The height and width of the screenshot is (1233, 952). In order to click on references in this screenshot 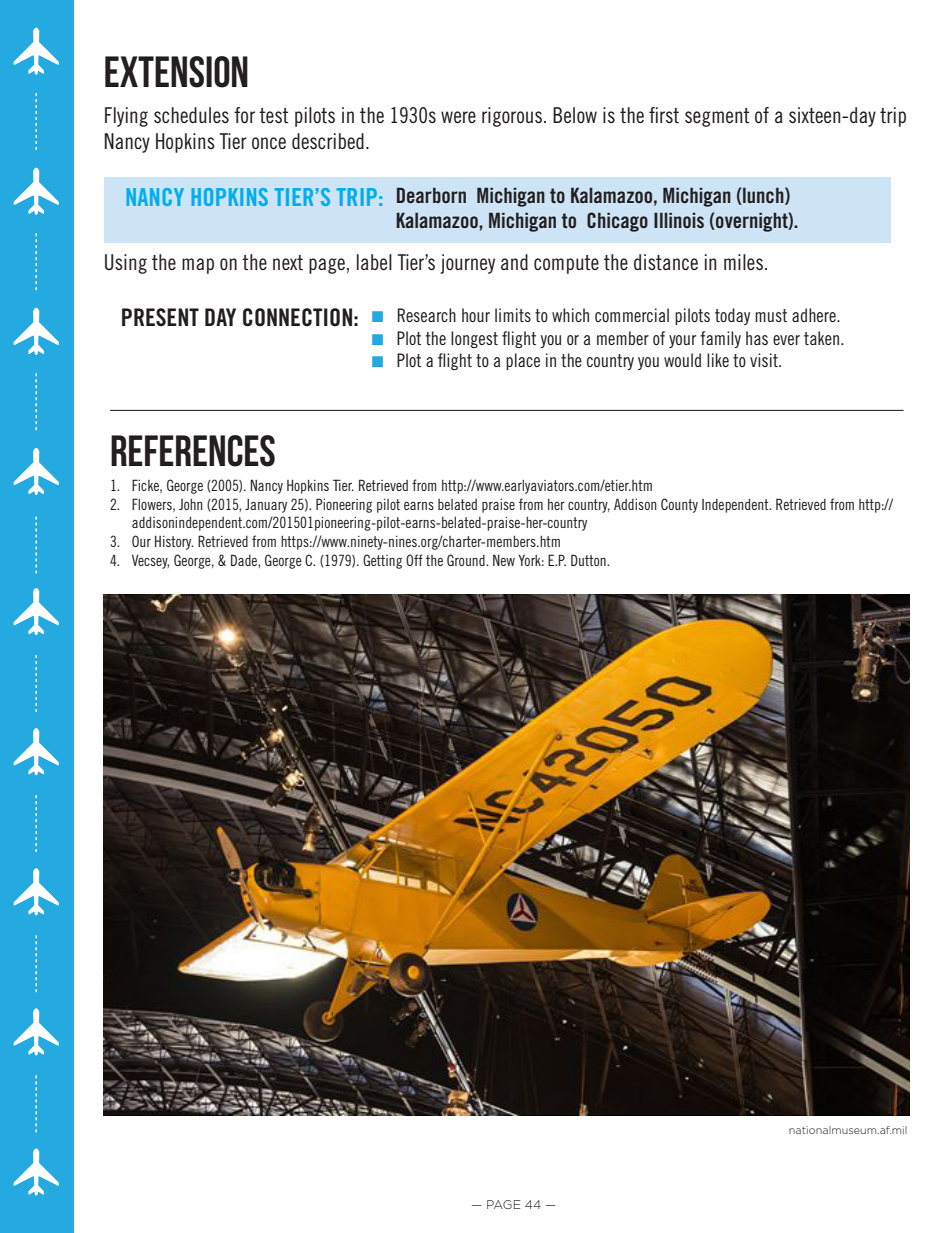, I will do `click(193, 451)`.
